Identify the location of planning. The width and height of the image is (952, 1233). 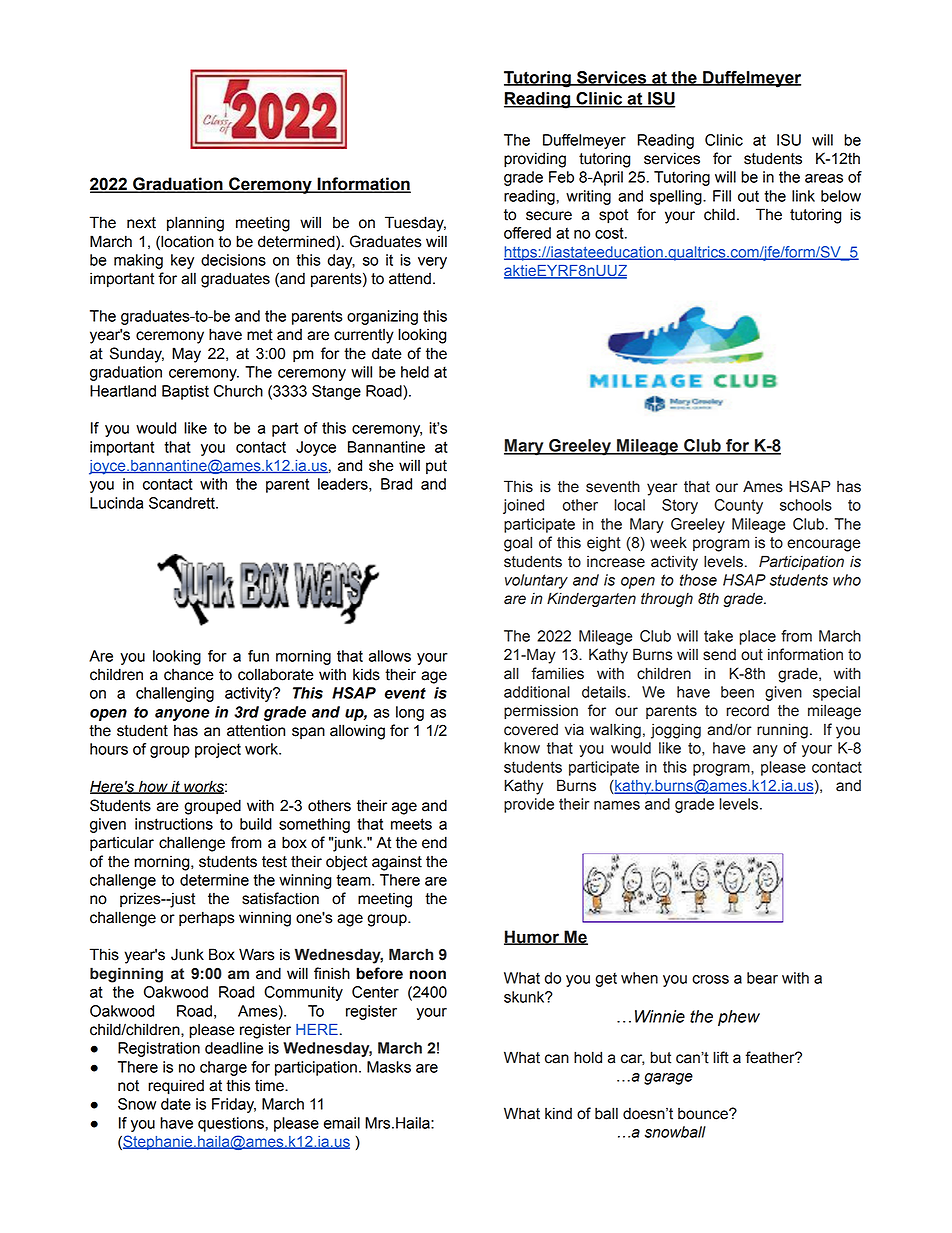
(195, 224).
